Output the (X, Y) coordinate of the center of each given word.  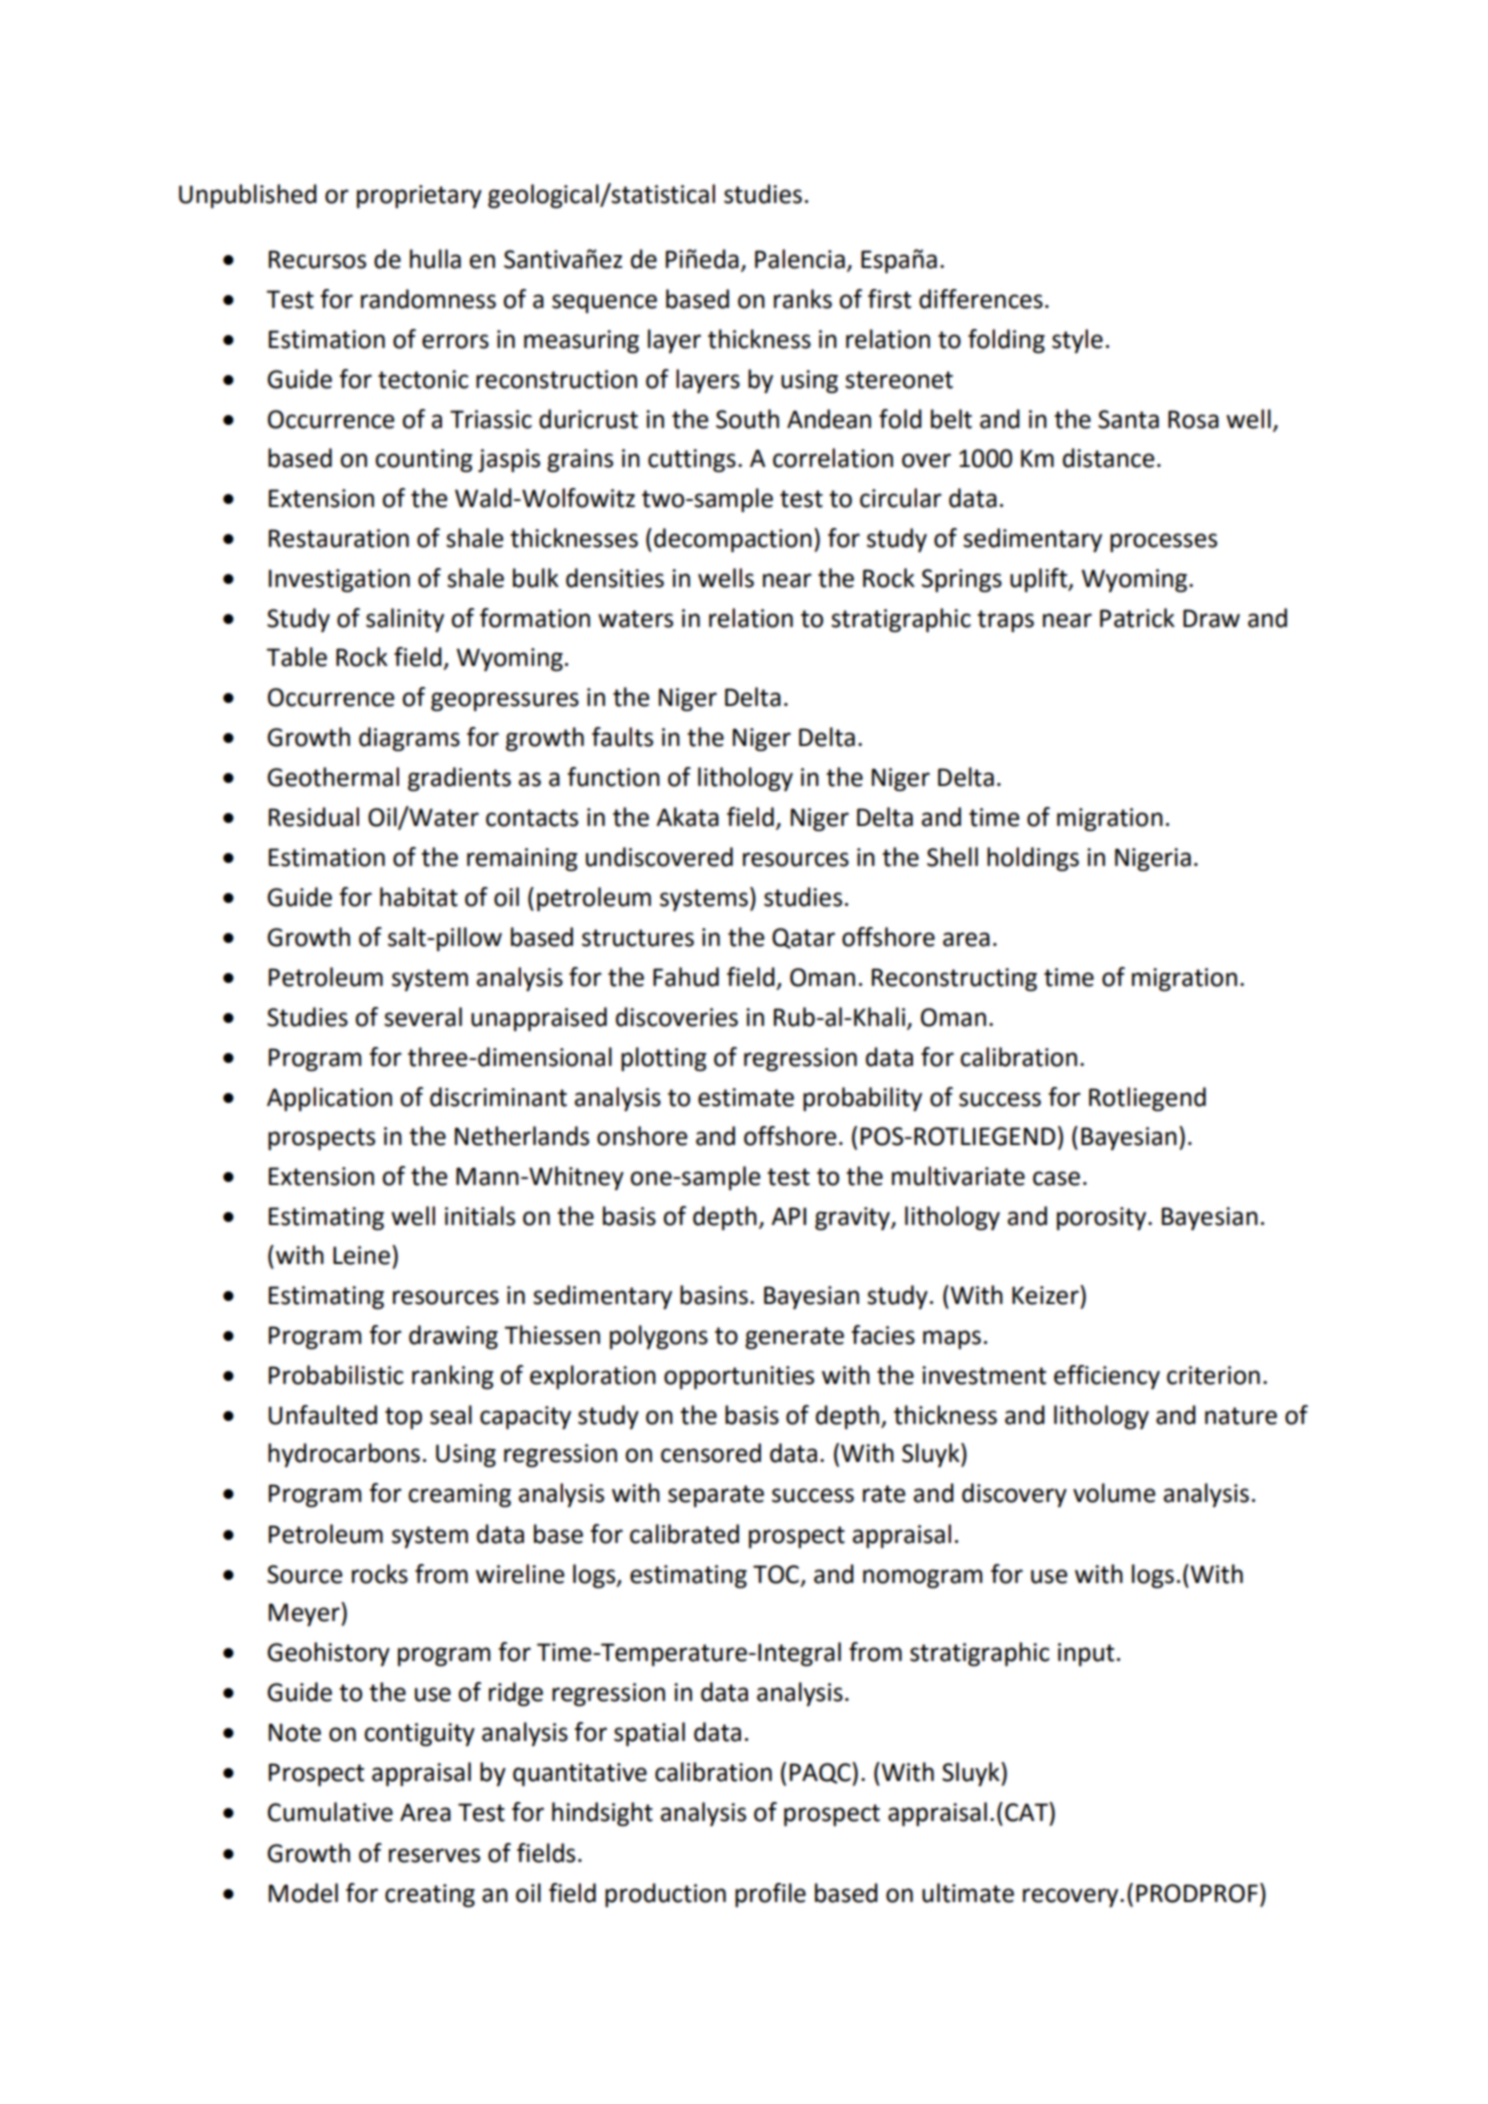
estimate (746, 1097)
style (1077, 341)
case (1056, 1178)
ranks (803, 299)
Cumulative (330, 1812)
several (423, 1017)
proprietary (419, 196)
